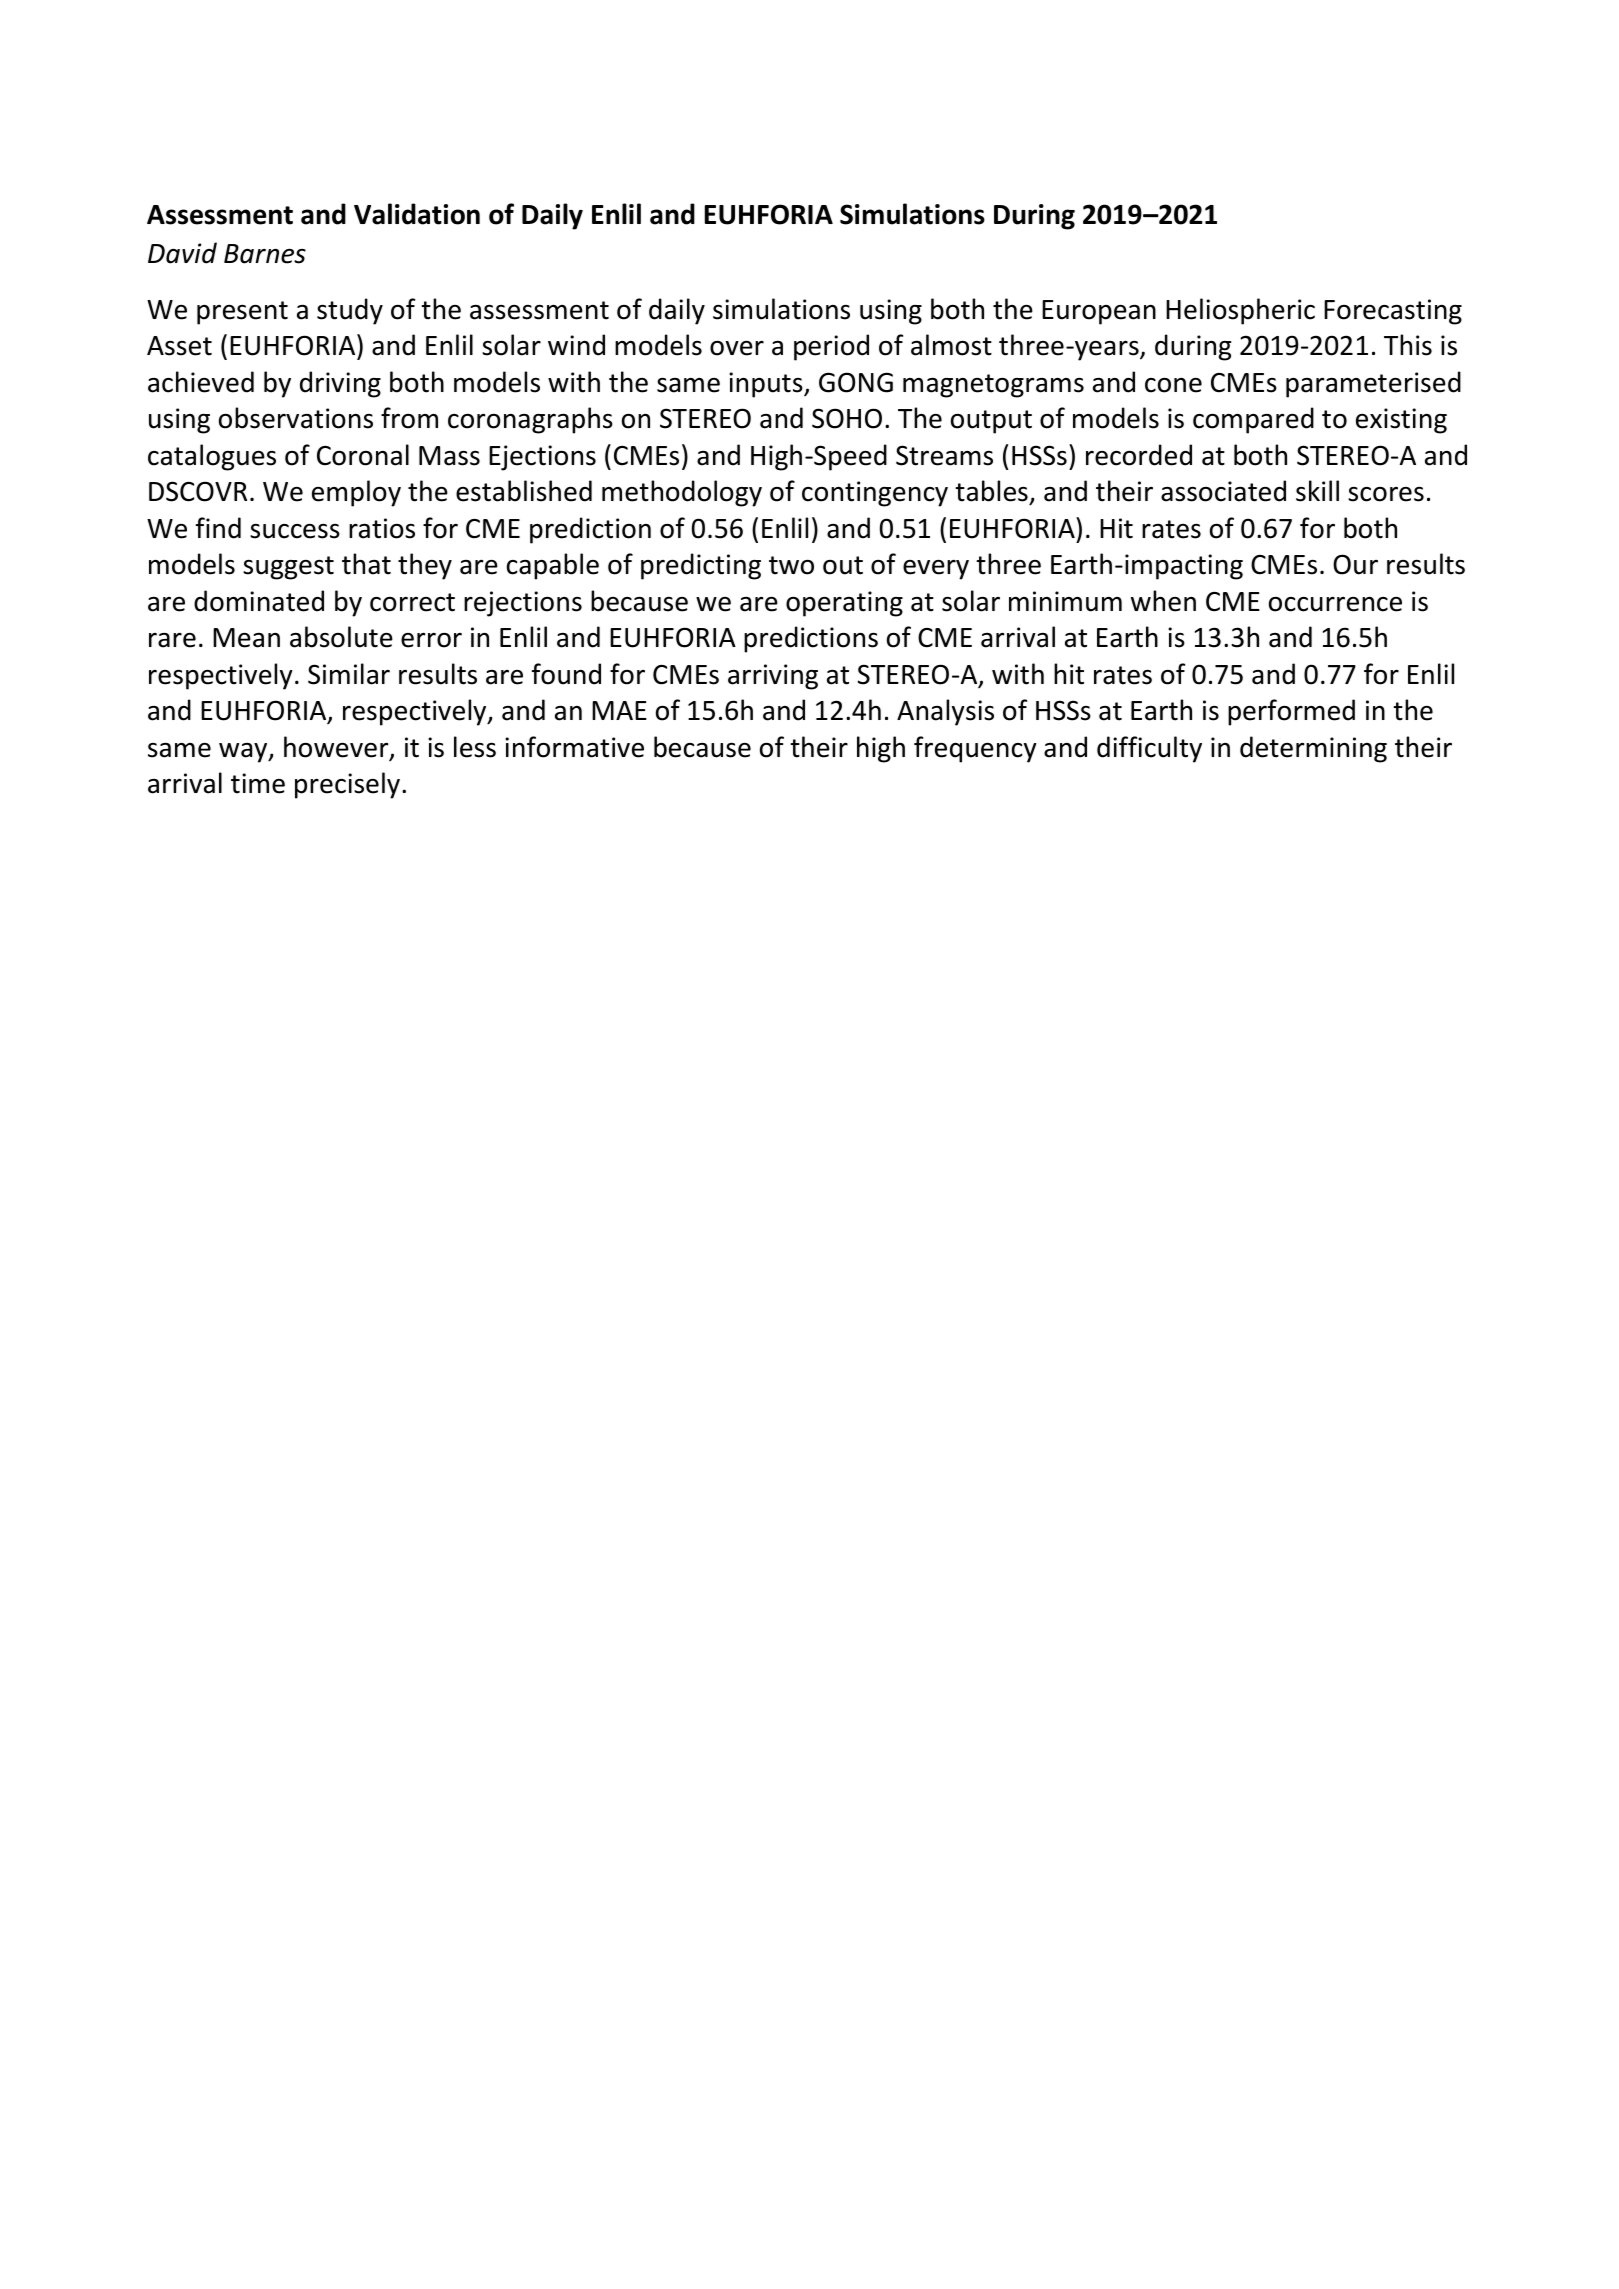 The image size is (1619, 2289). What do you see at coordinates (265, 254) in the document?
I see `Barnes` at bounding box center [265, 254].
